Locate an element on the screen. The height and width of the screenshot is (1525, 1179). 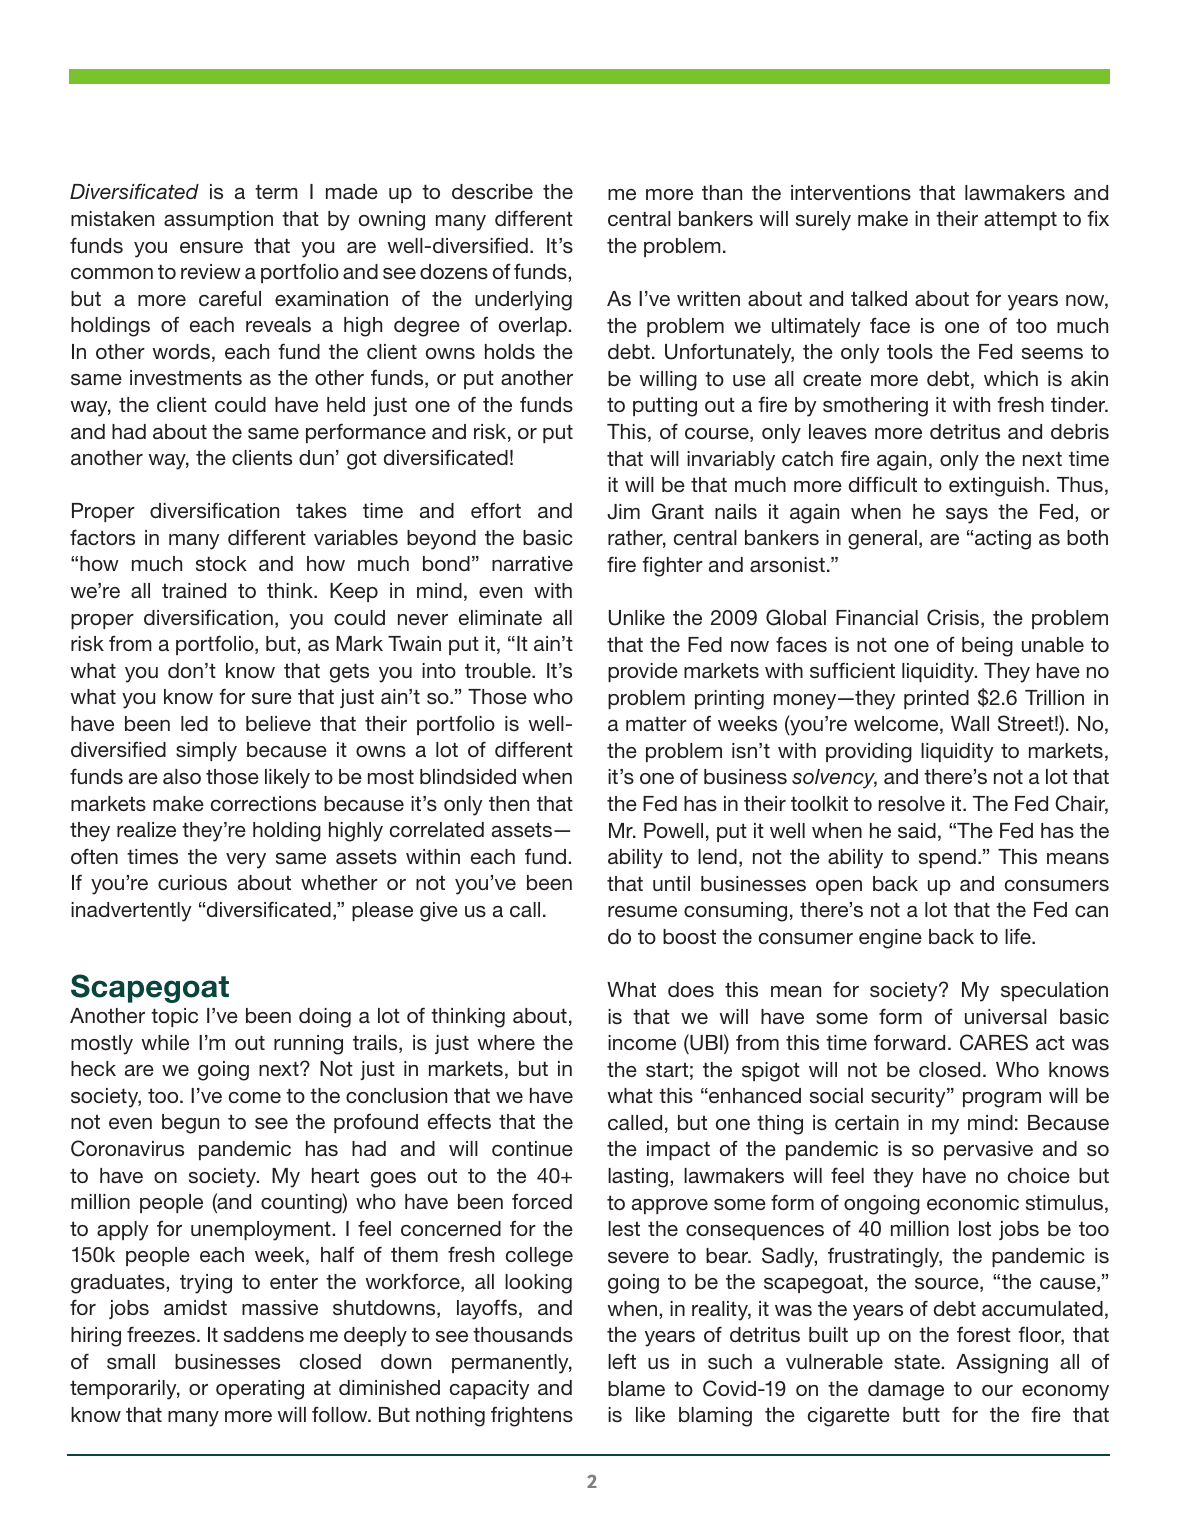
operating is located at coordinates (260, 1390).
